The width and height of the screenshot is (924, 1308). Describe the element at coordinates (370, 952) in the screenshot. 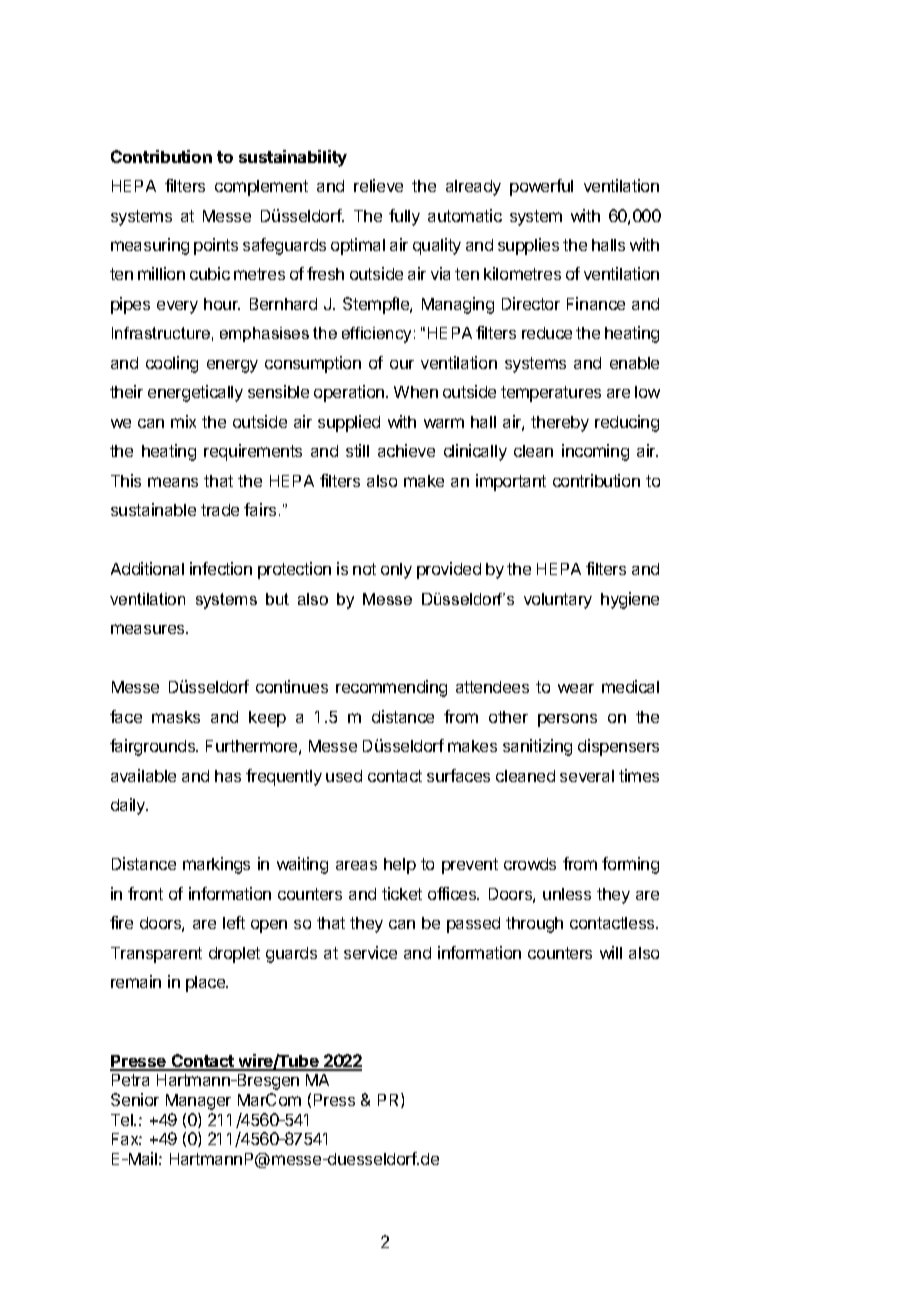

I see `service` at that location.
